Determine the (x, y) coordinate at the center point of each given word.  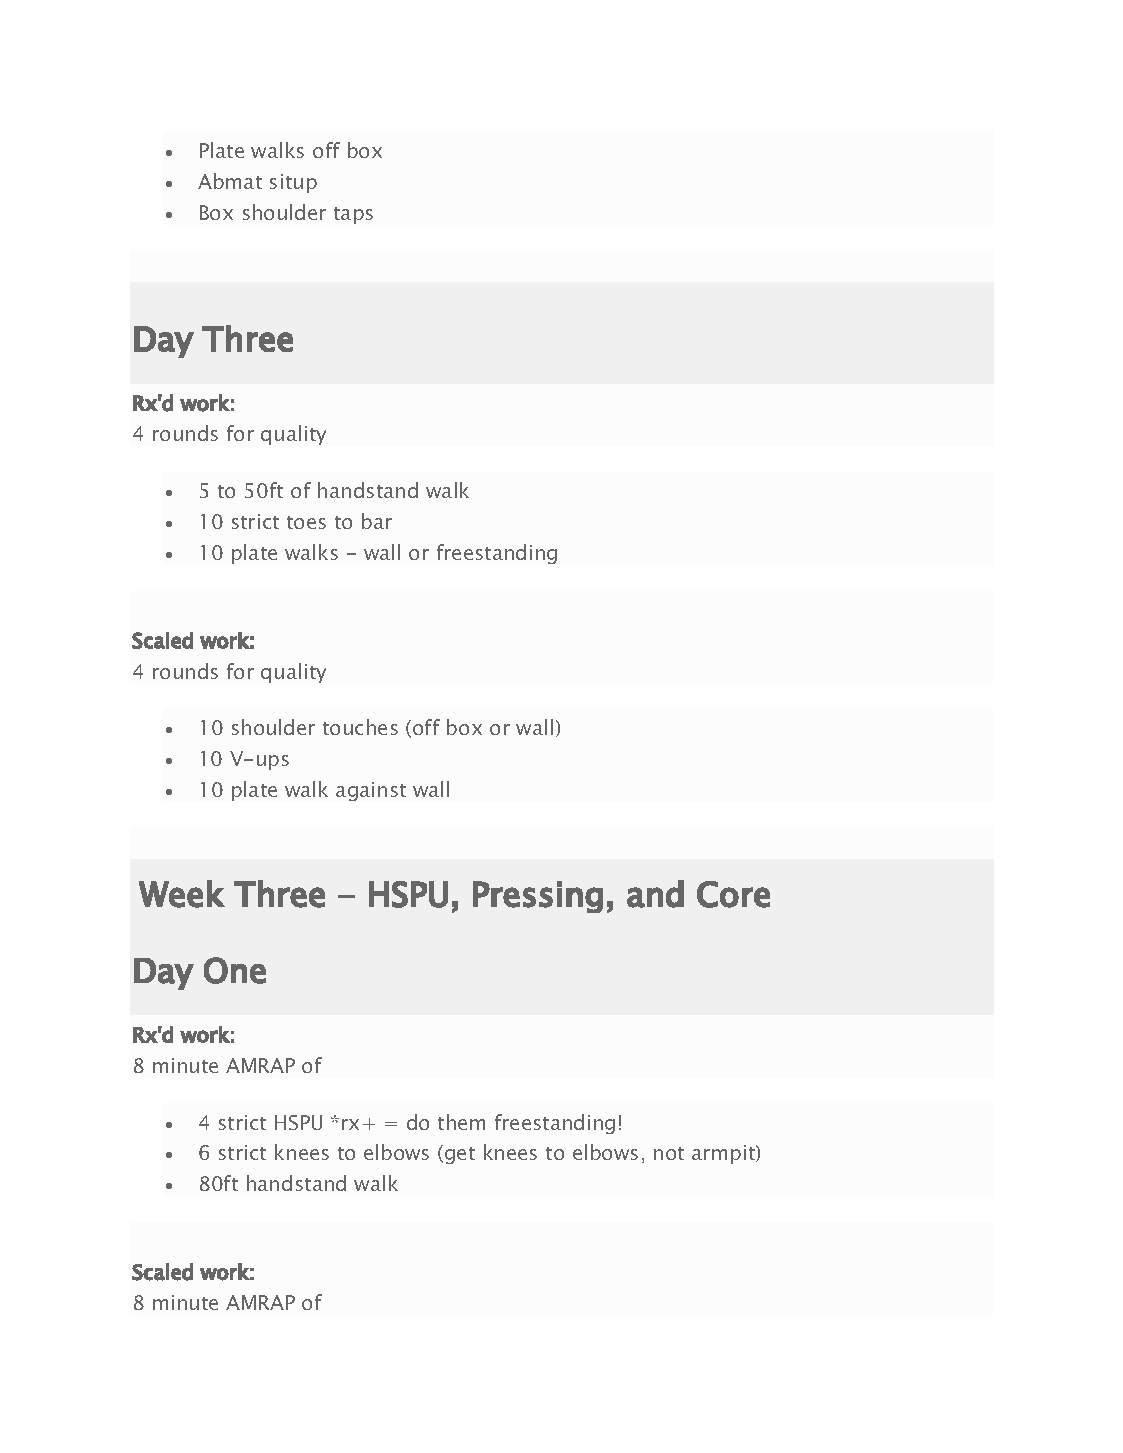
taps (353, 215)
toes (306, 522)
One (235, 970)
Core (733, 894)
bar (377, 521)
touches (360, 727)
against (371, 791)
